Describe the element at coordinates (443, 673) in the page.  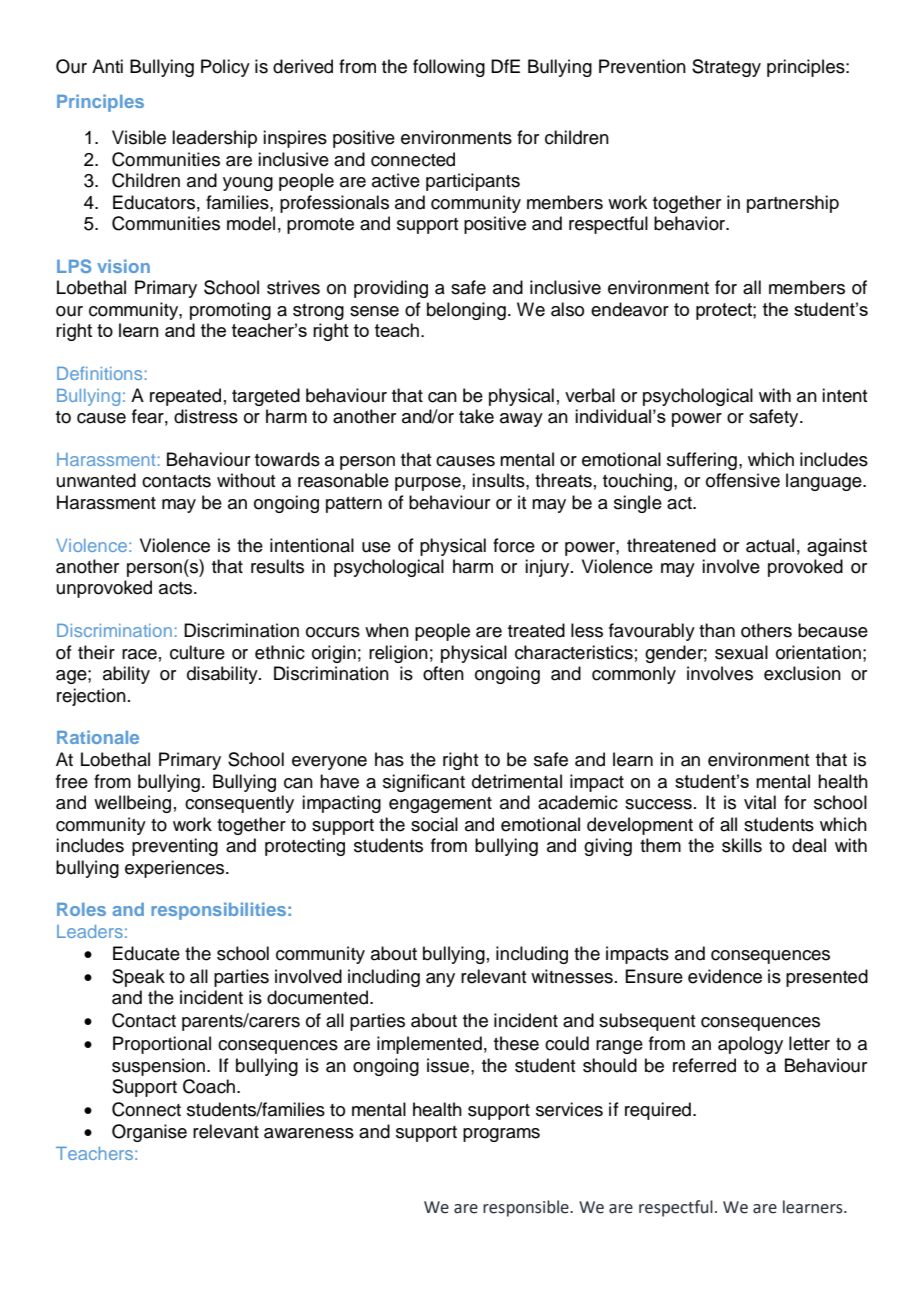
I see `often` at that location.
